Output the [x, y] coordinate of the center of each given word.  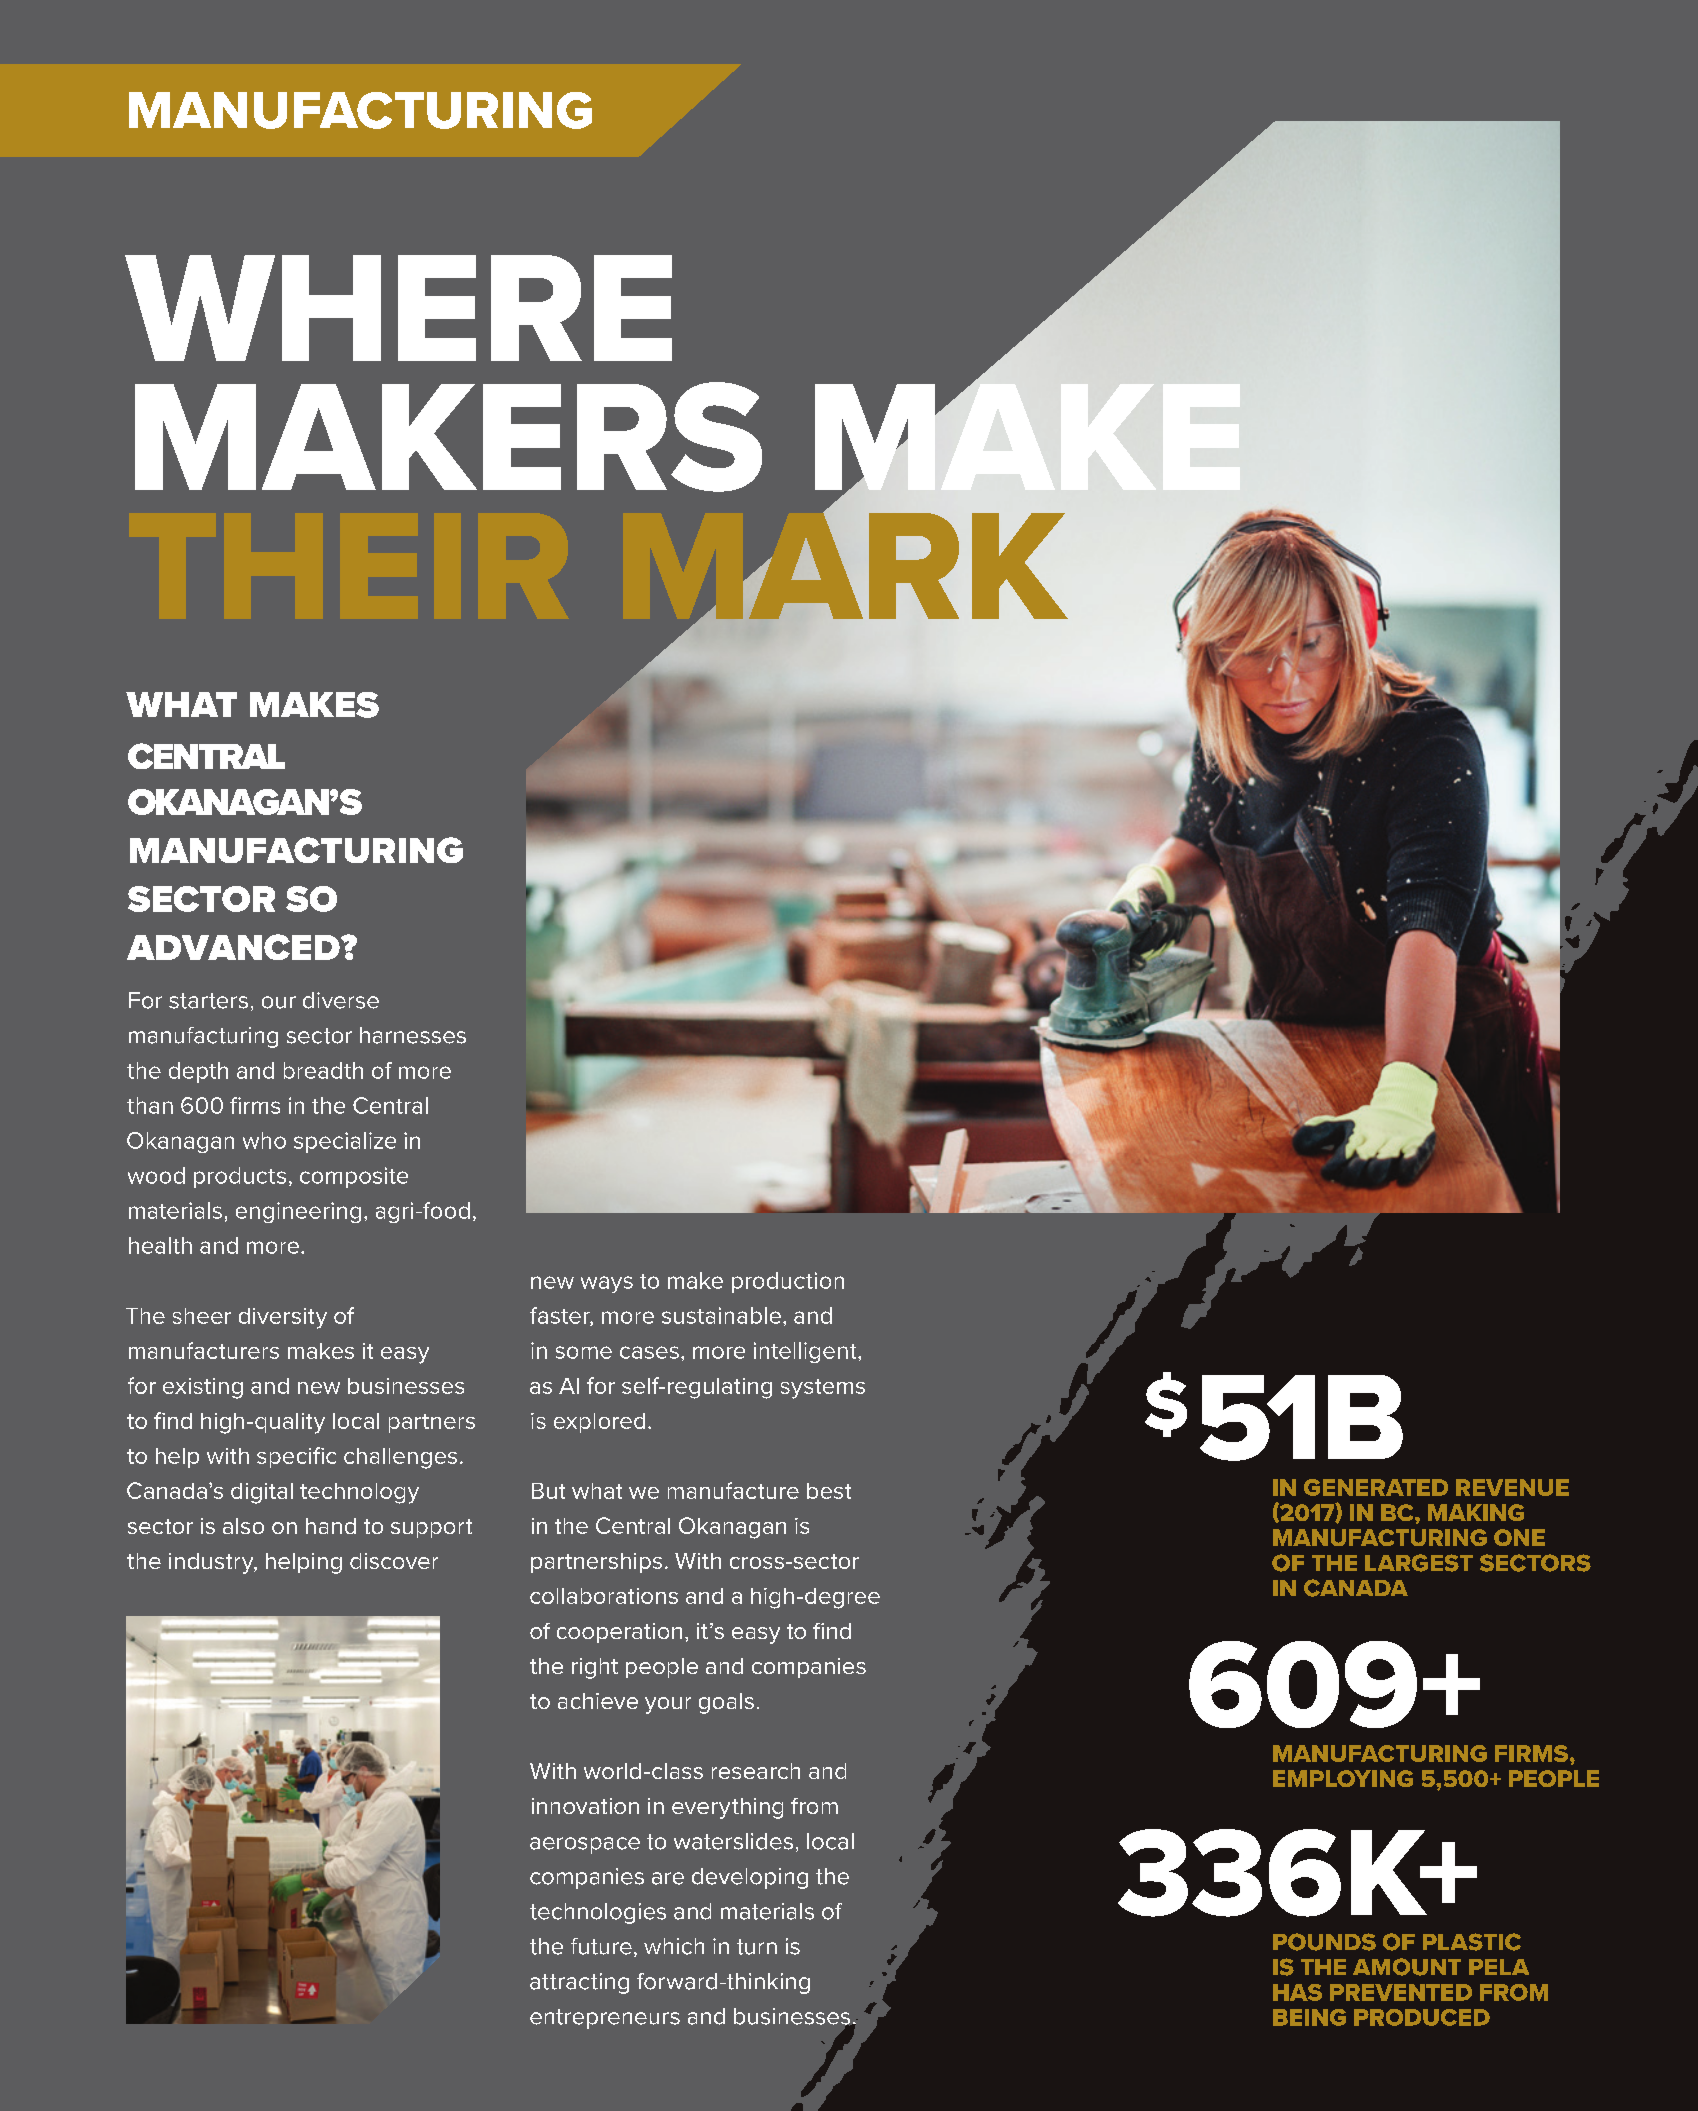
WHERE [398, 308]
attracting [579, 1983]
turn [757, 1947]
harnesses [413, 1035]
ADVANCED [234, 947]
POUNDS [1324, 1942]
